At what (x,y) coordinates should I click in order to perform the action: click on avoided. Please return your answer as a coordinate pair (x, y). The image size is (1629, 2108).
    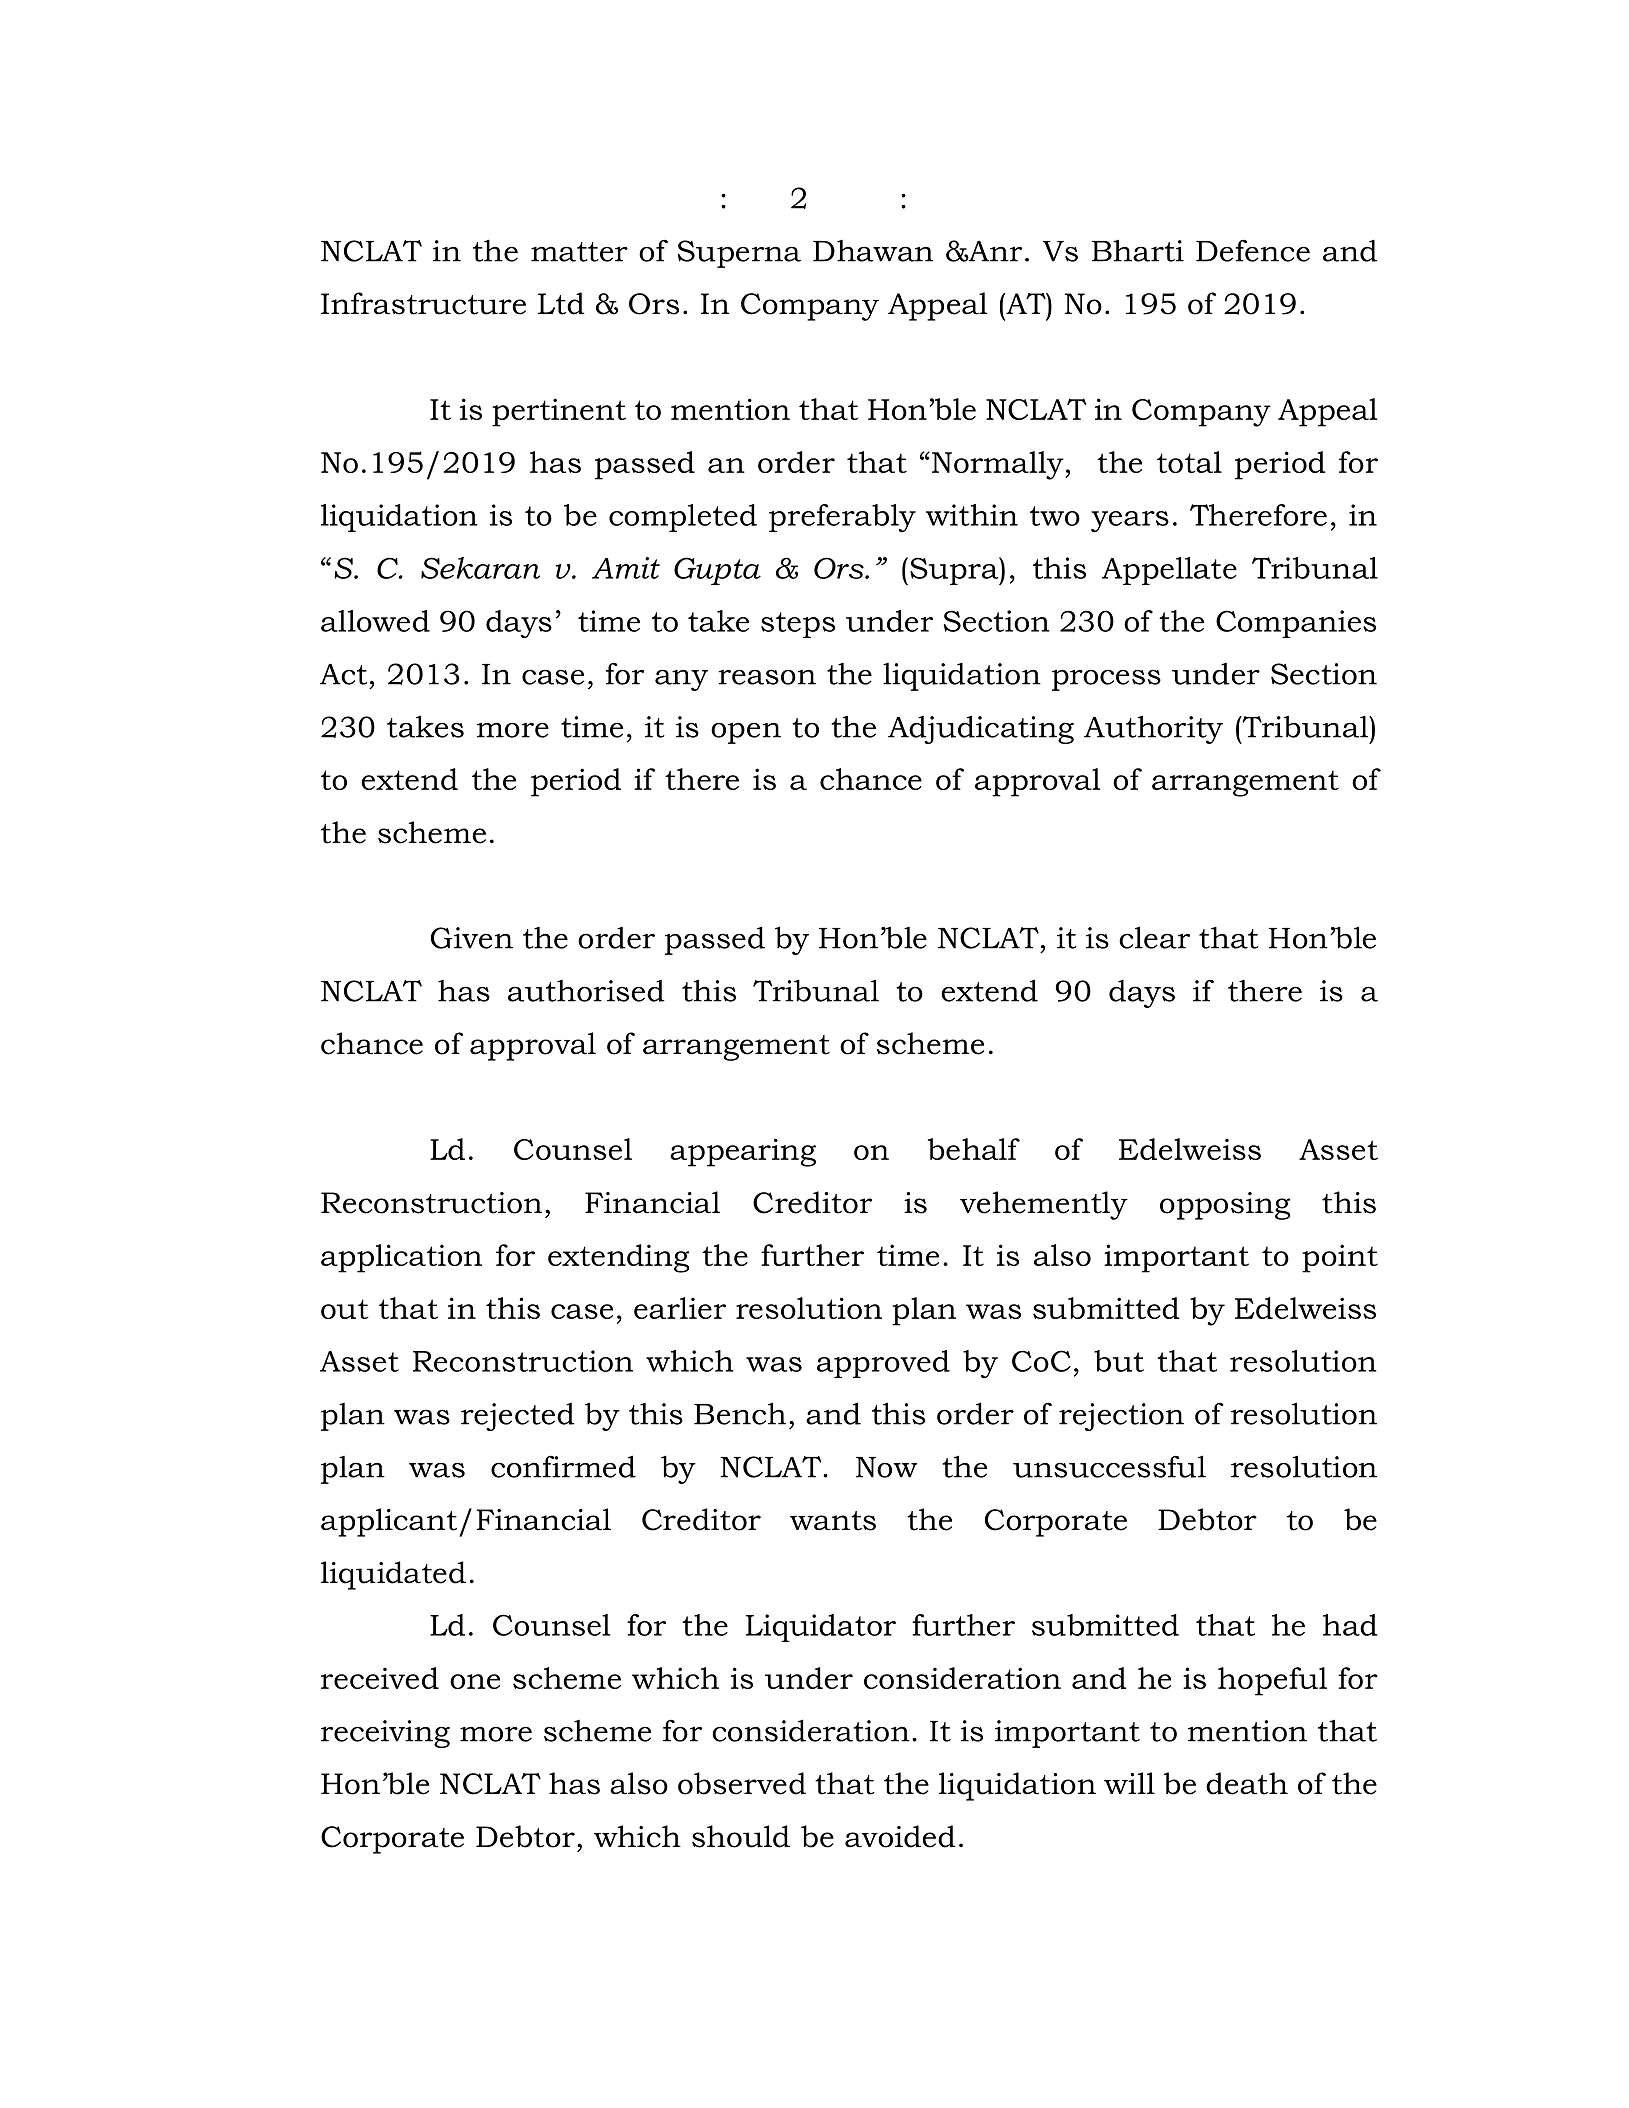
    Looking at the image, I should click on (900, 1836).
